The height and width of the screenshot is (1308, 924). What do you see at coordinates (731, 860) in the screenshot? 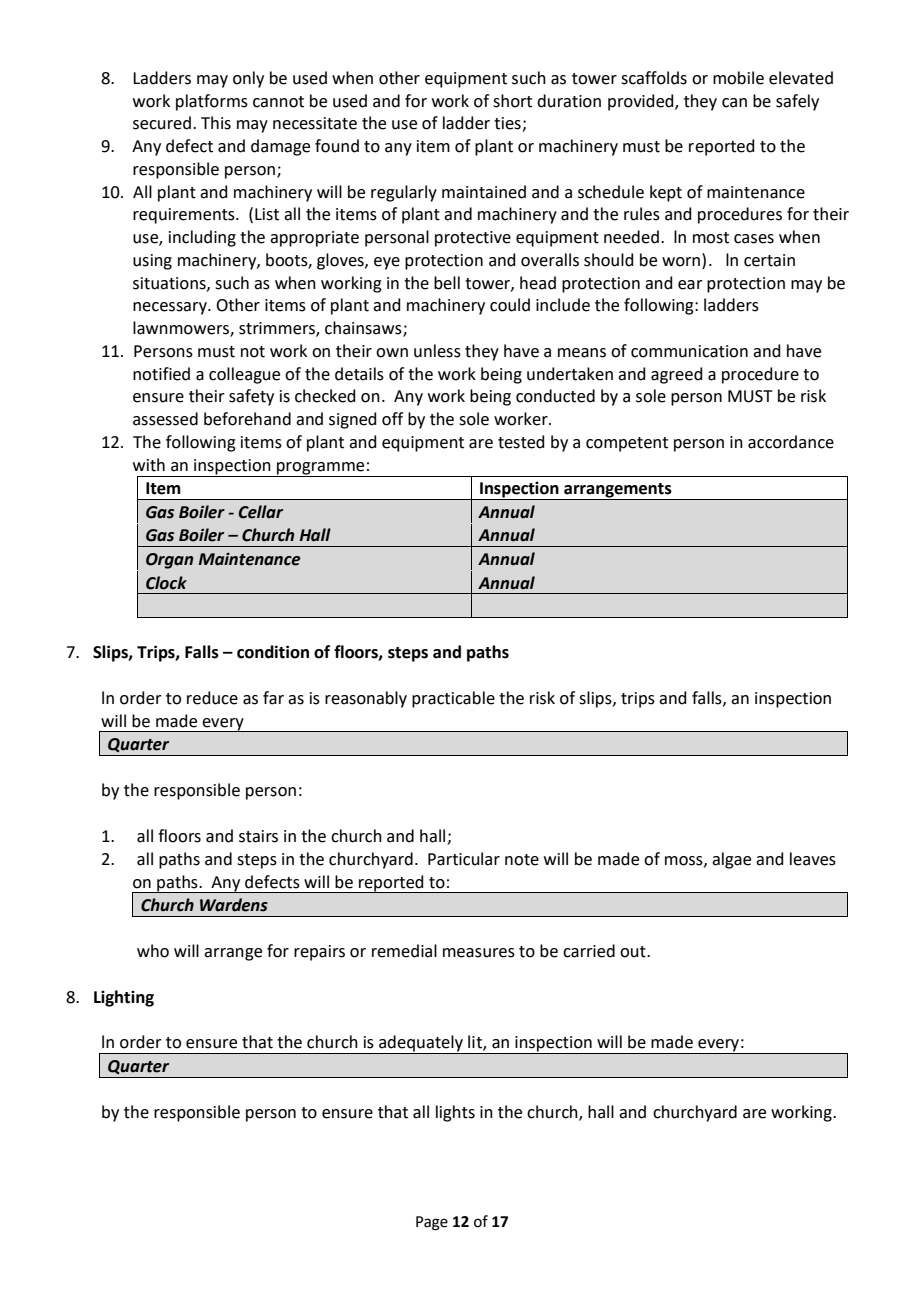
I see `algae` at bounding box center [731, 860].
